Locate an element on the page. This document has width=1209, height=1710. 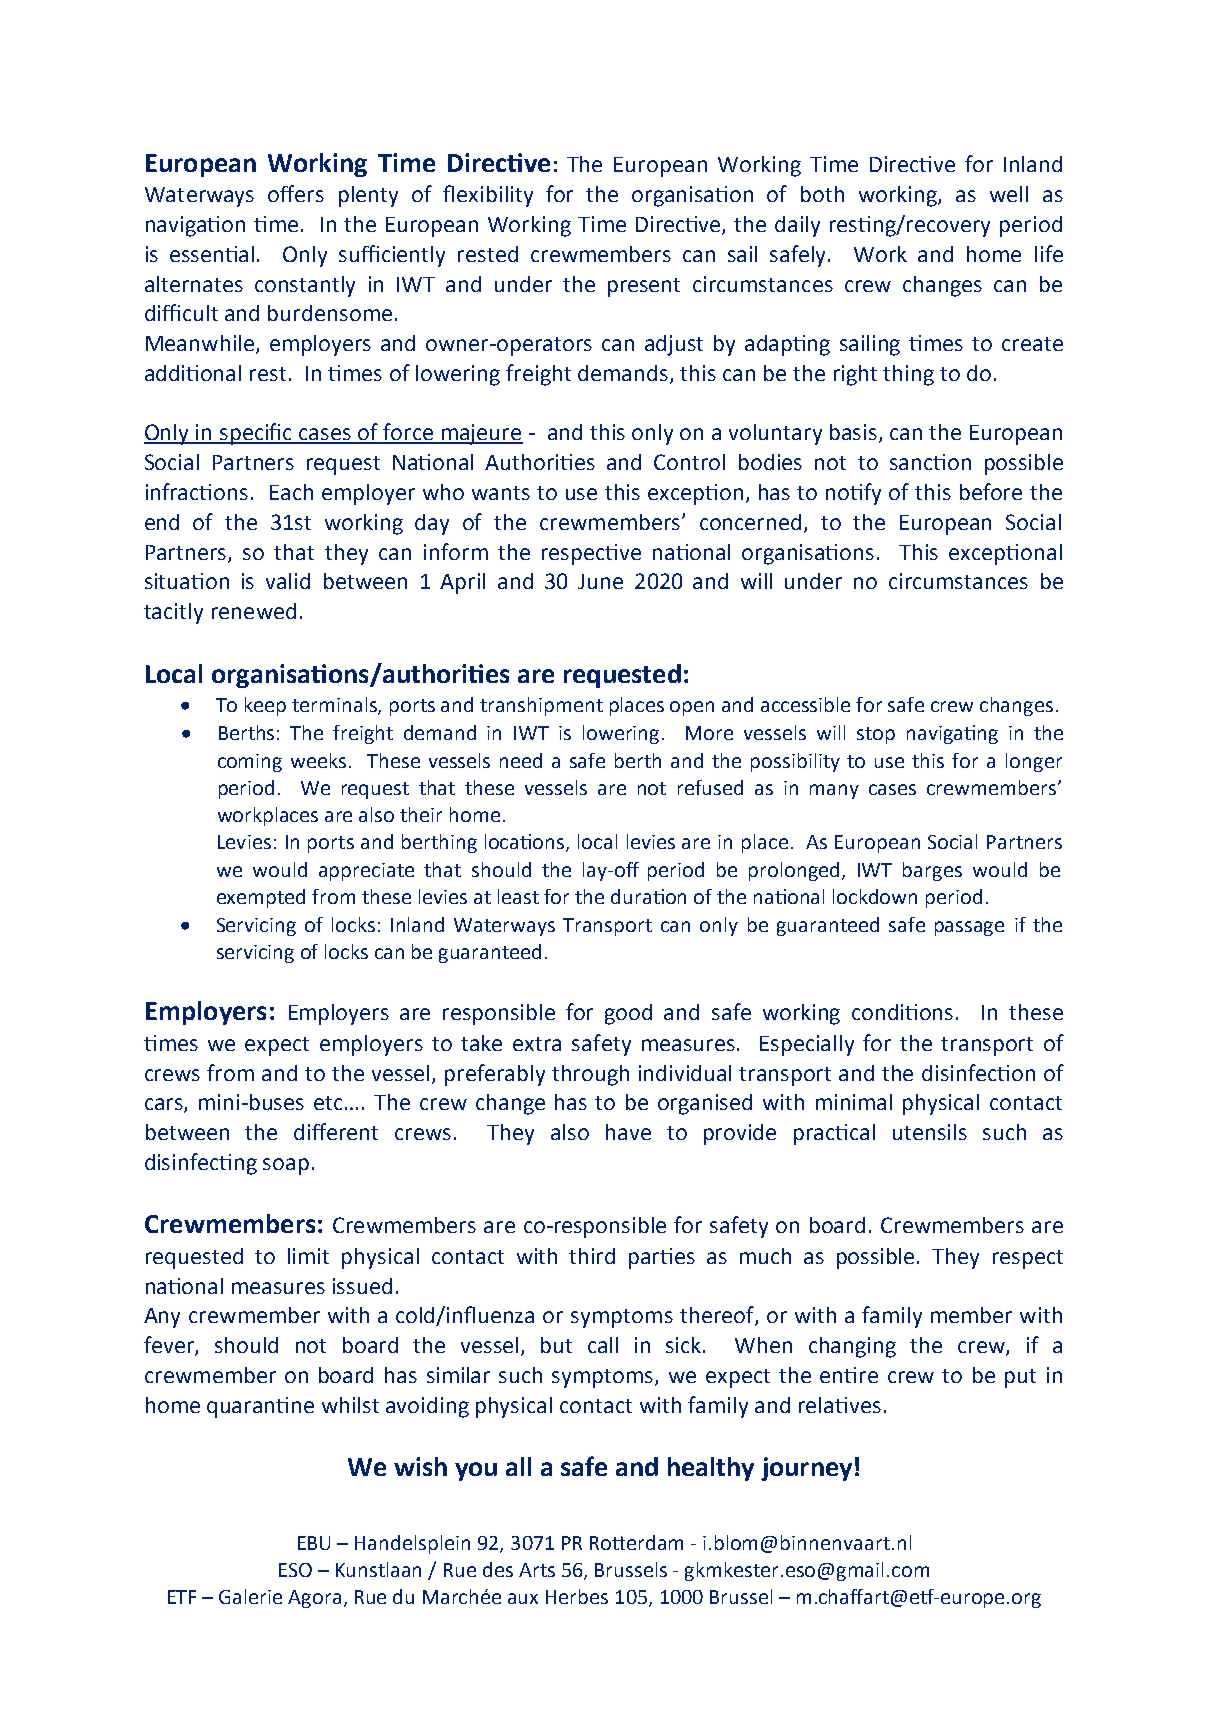
journey is located at coordinates (806, 1469).
